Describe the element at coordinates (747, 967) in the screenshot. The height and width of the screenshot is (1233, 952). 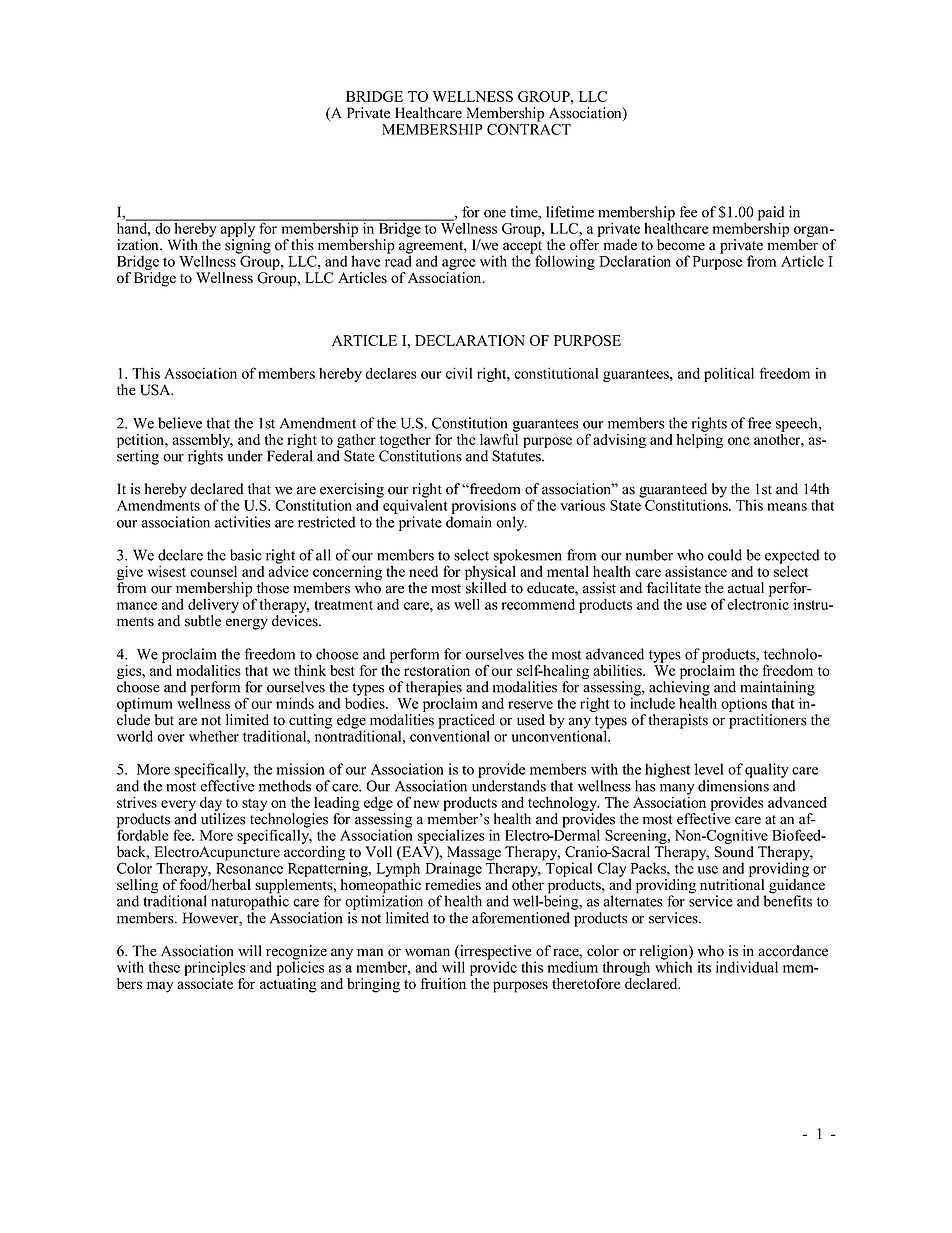
I see `individual` at that location.
